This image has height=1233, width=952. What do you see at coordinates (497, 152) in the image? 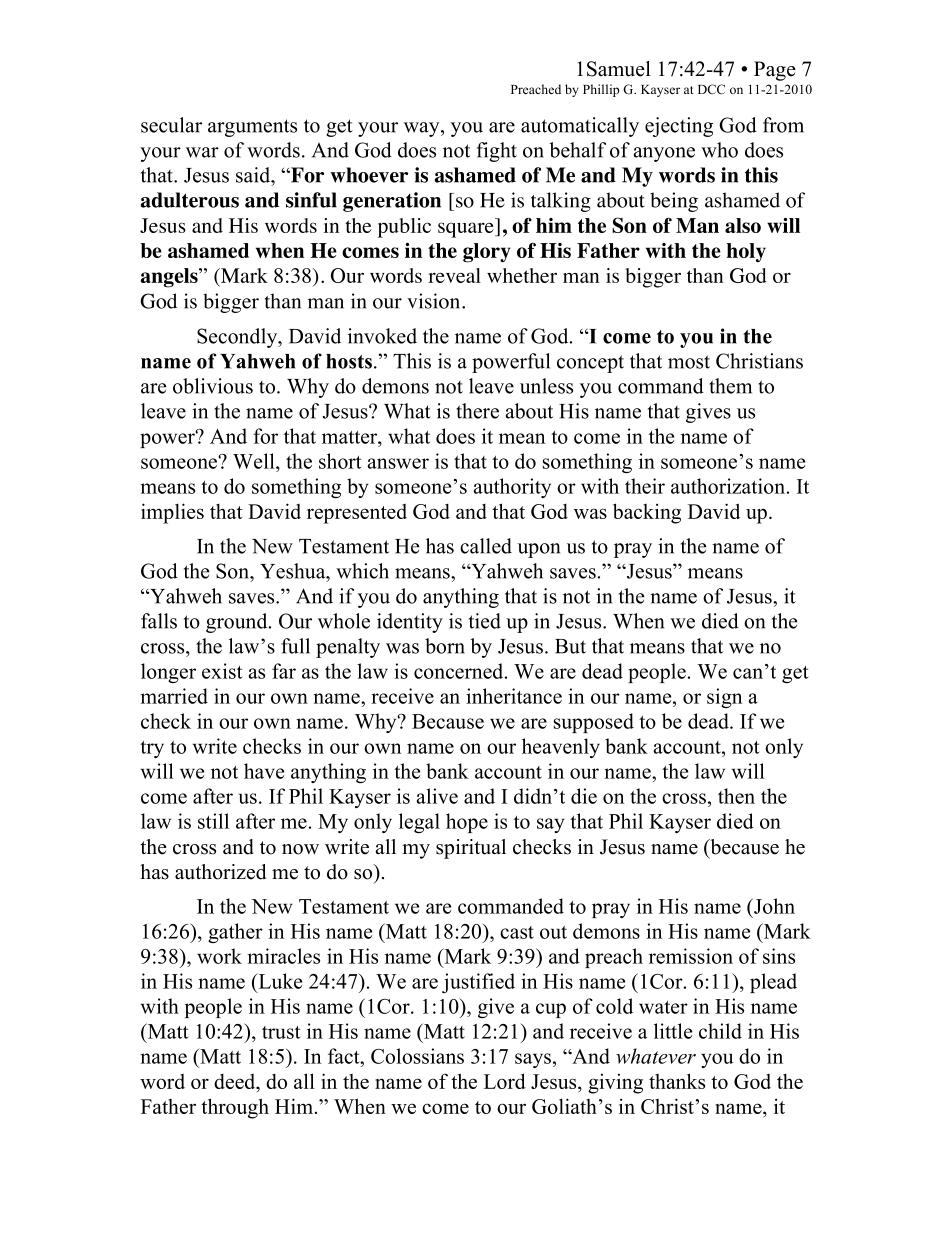
I see `fight` at bounding box center [497, 152].
